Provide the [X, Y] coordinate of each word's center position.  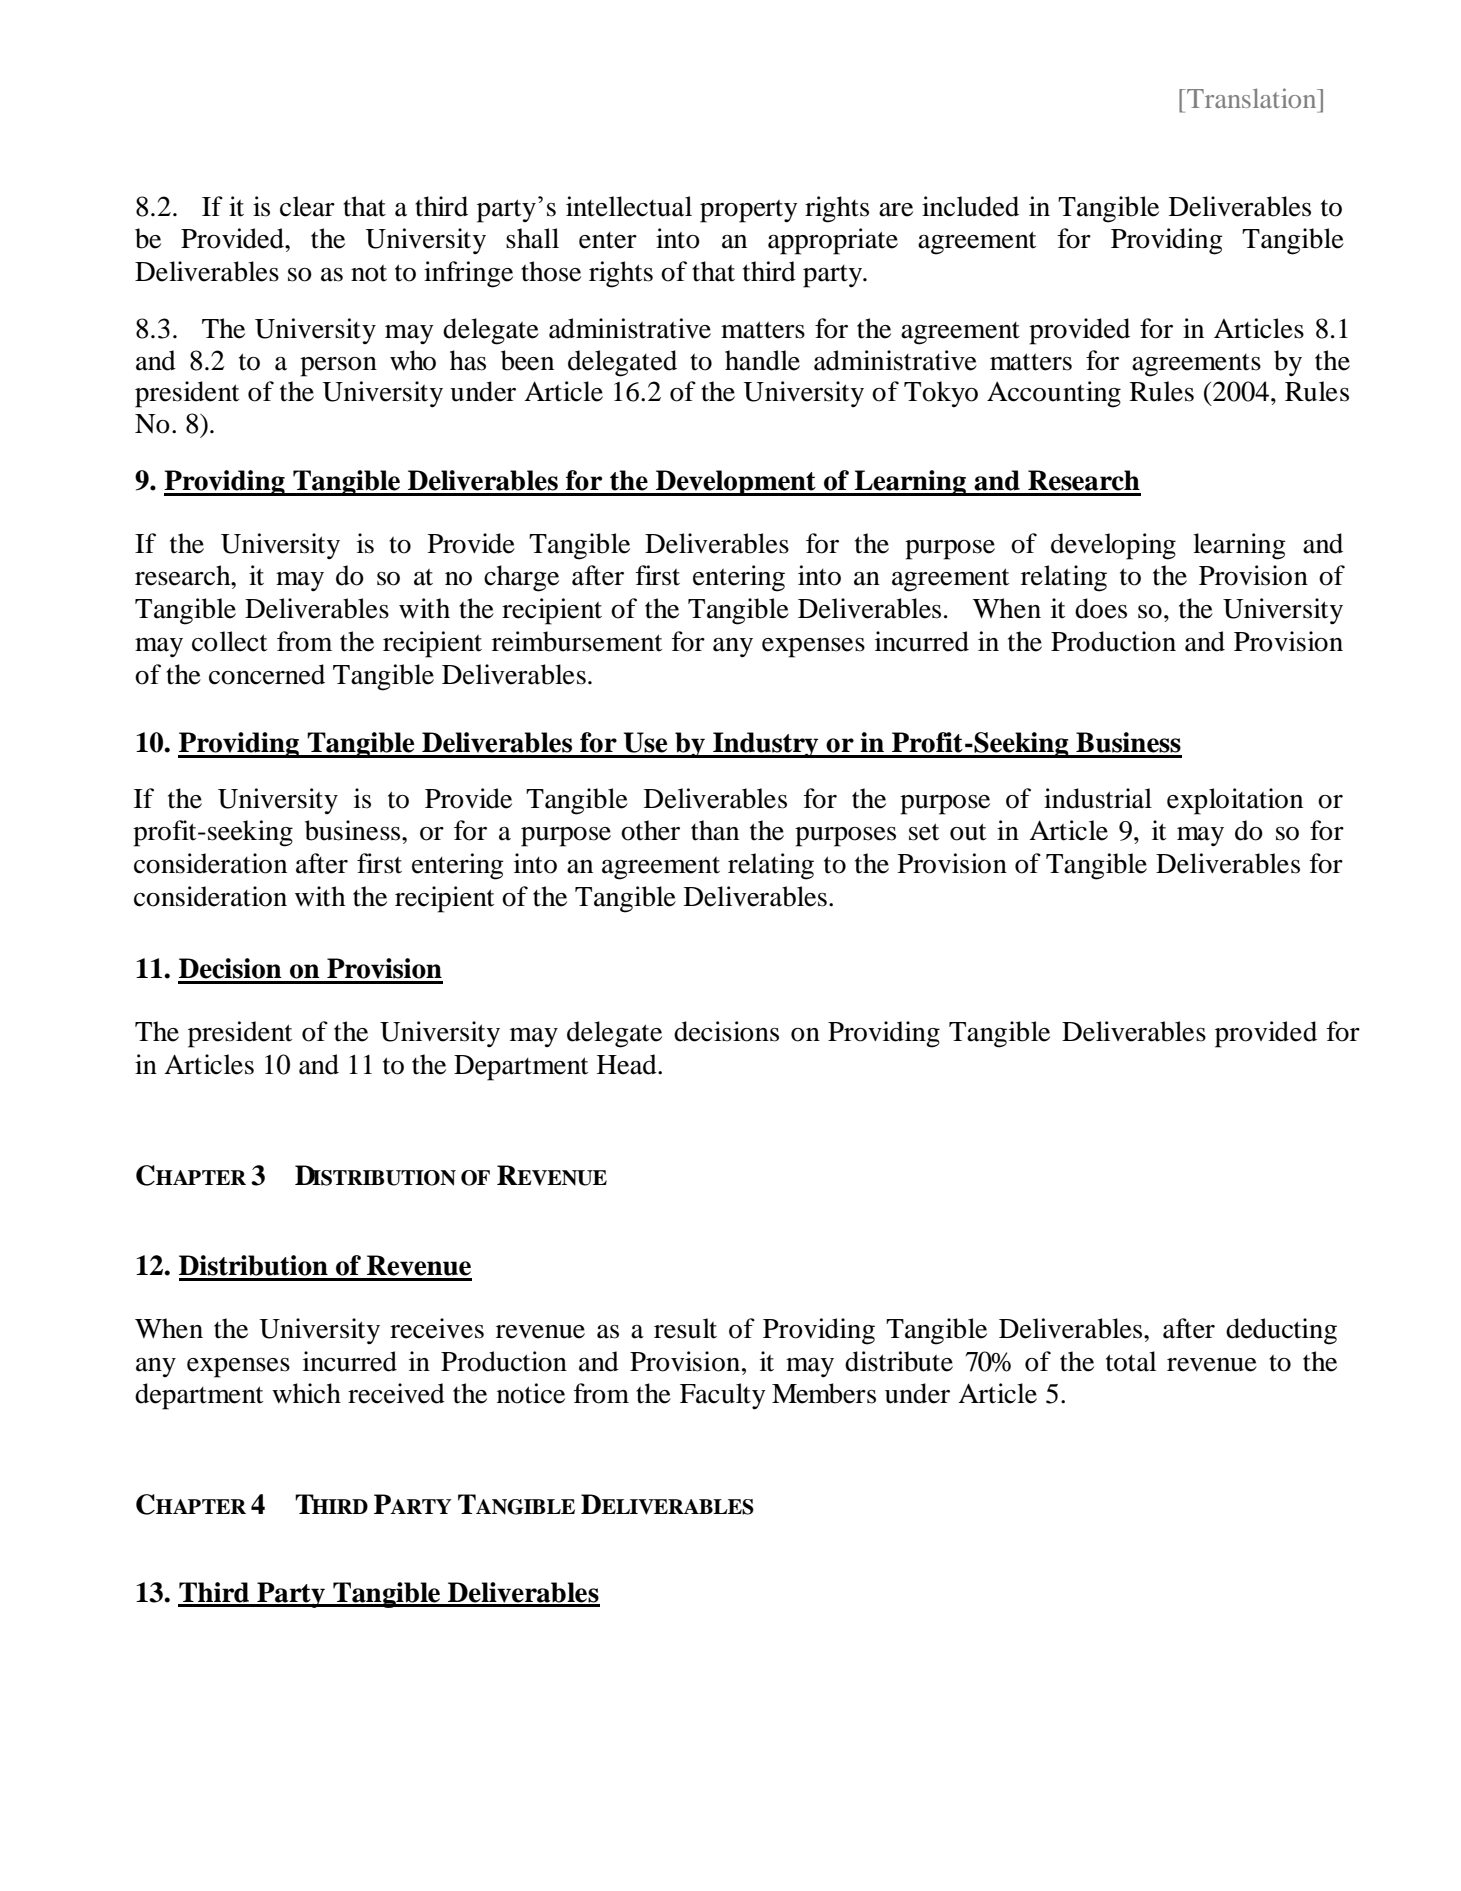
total [1131, 1361]
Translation [1252, 98]
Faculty [723, 1396]
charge [521, 578]
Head [628, 1064]
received [396, 1393]
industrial [1098, 798]
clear [307, 206]
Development [736, 483]
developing [1113, 546]
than [715, 830]
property [749, 211]
